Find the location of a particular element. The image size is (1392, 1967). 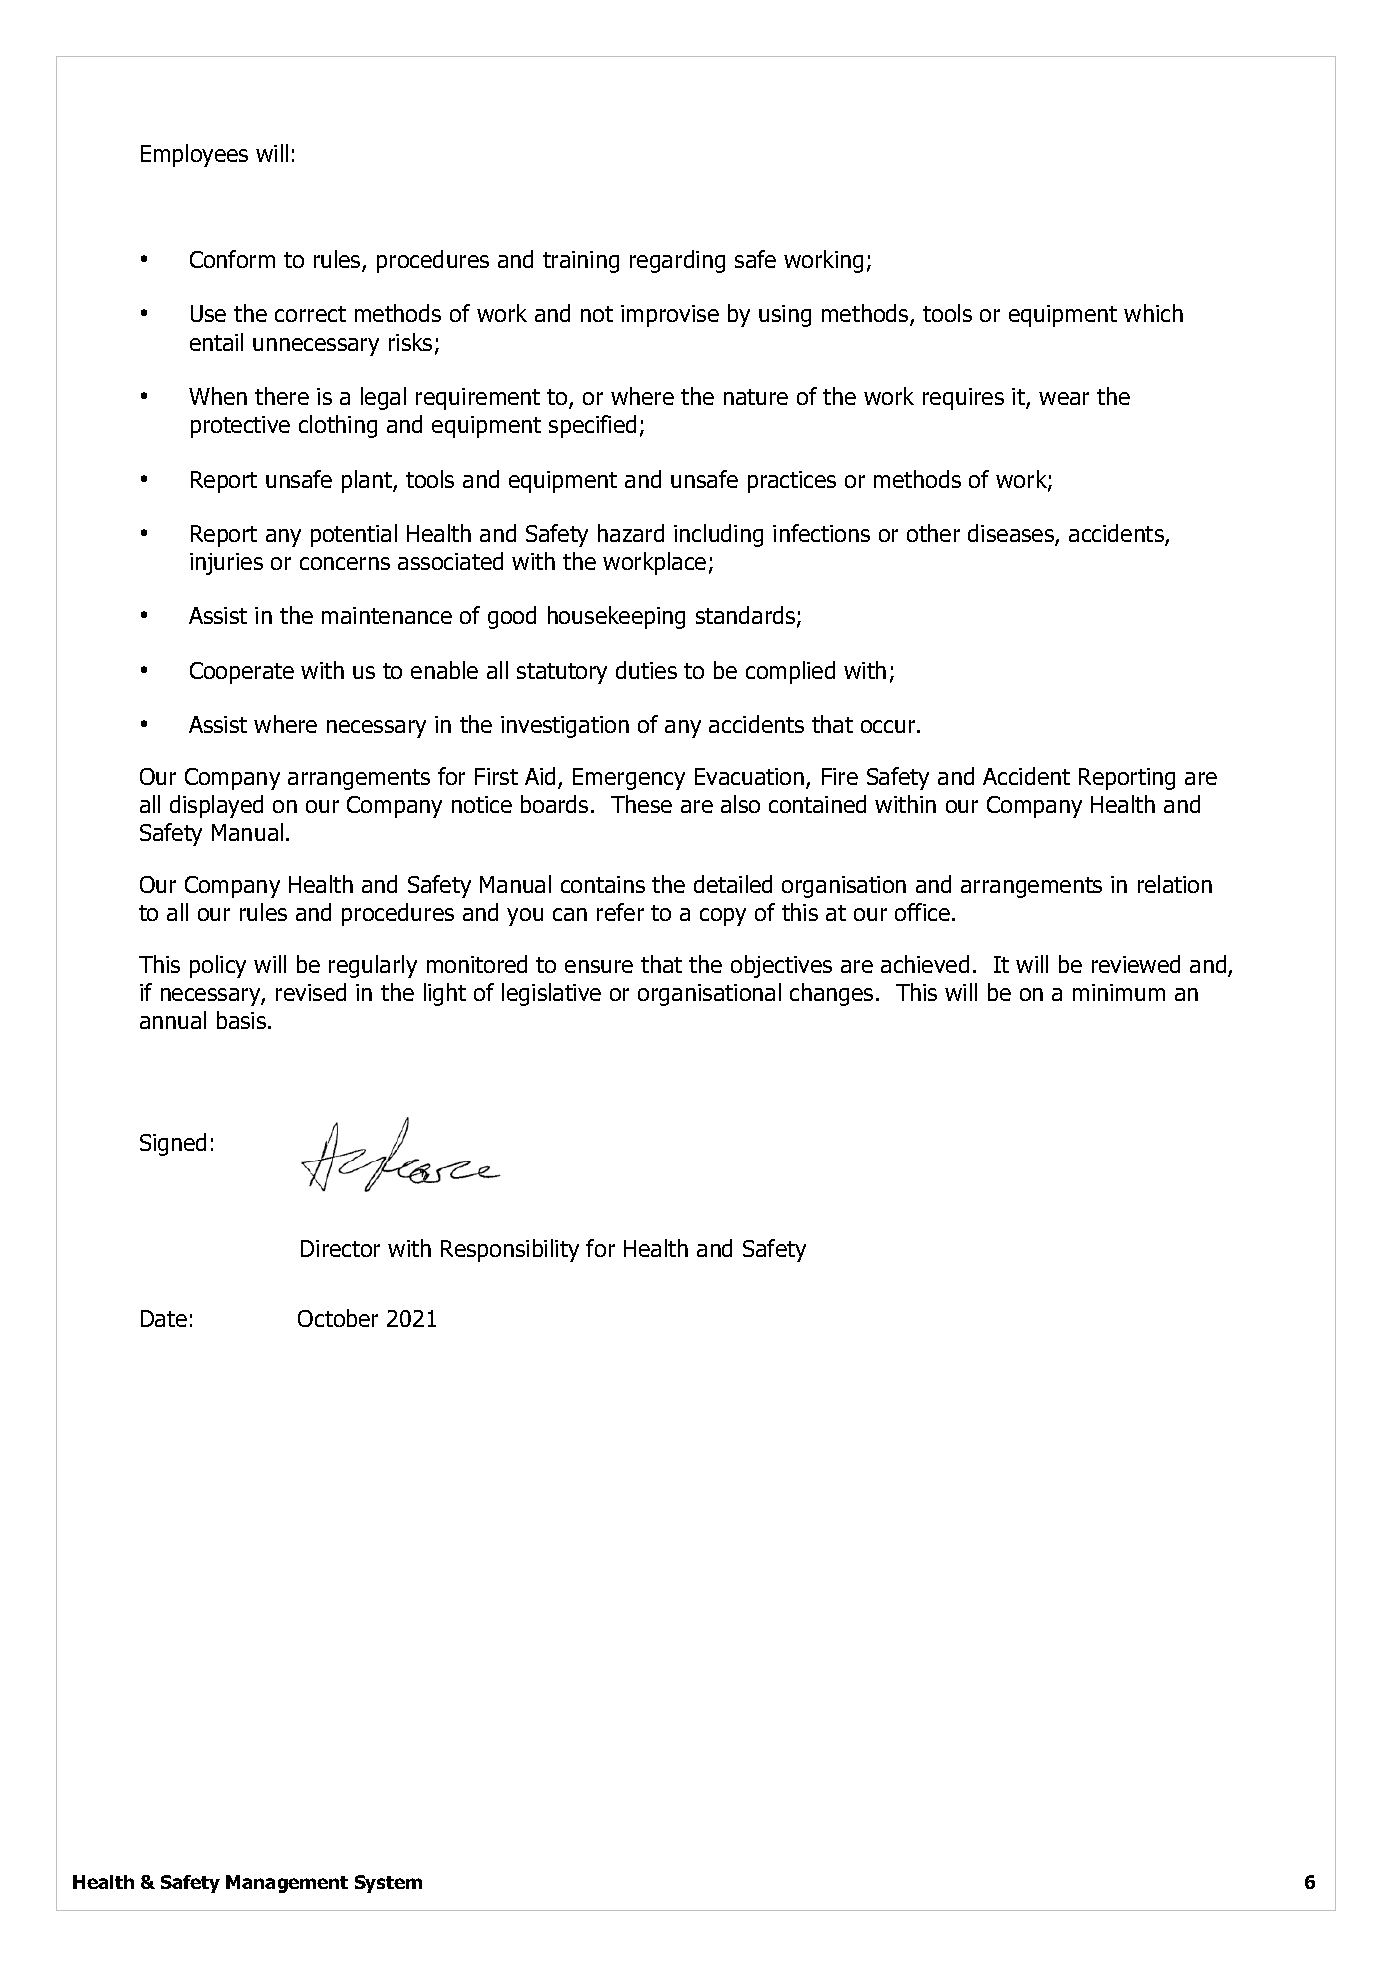

October is located at coordinates (338, 1318).
